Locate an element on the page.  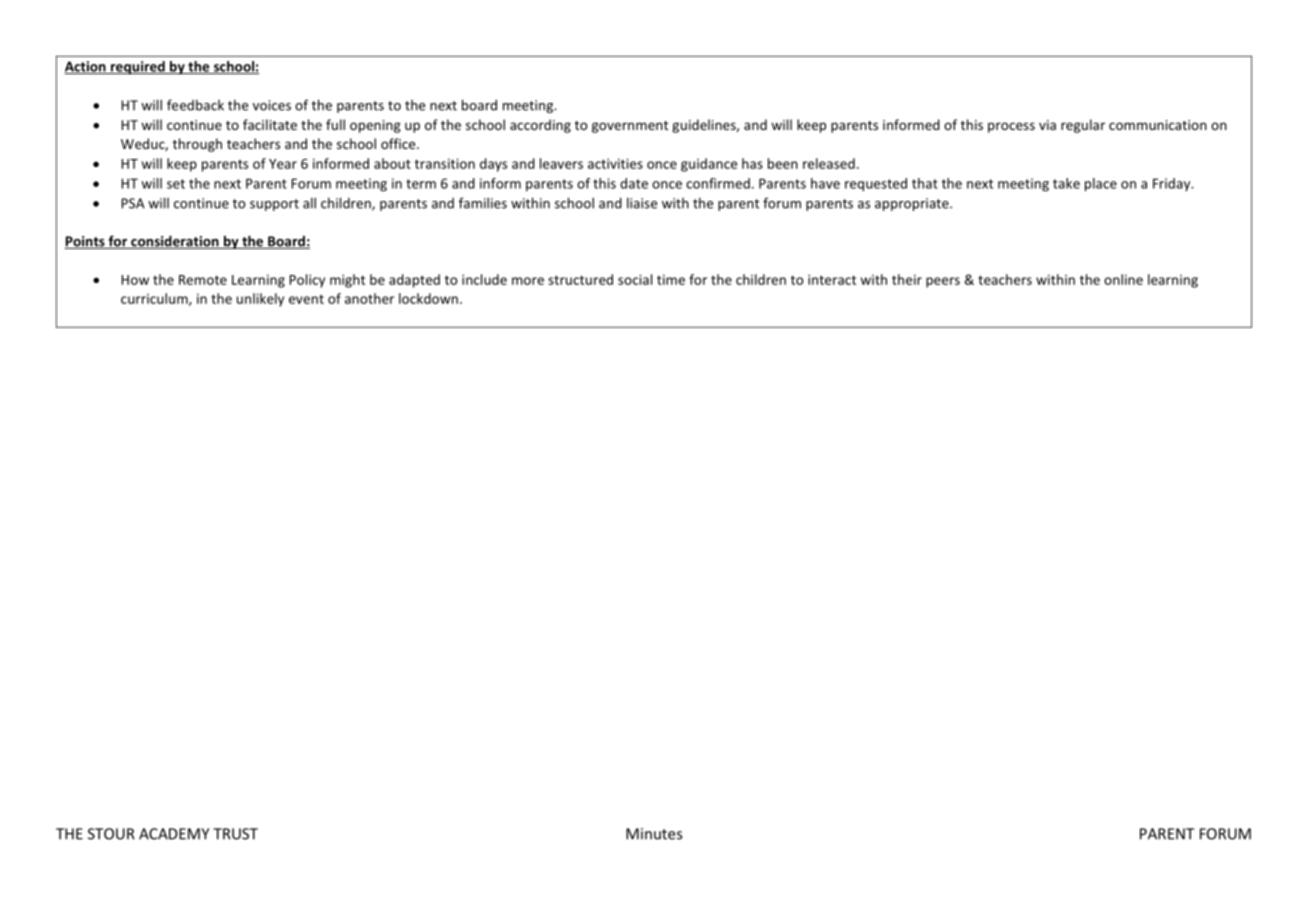
via is located at coordinates (1047, 125).
